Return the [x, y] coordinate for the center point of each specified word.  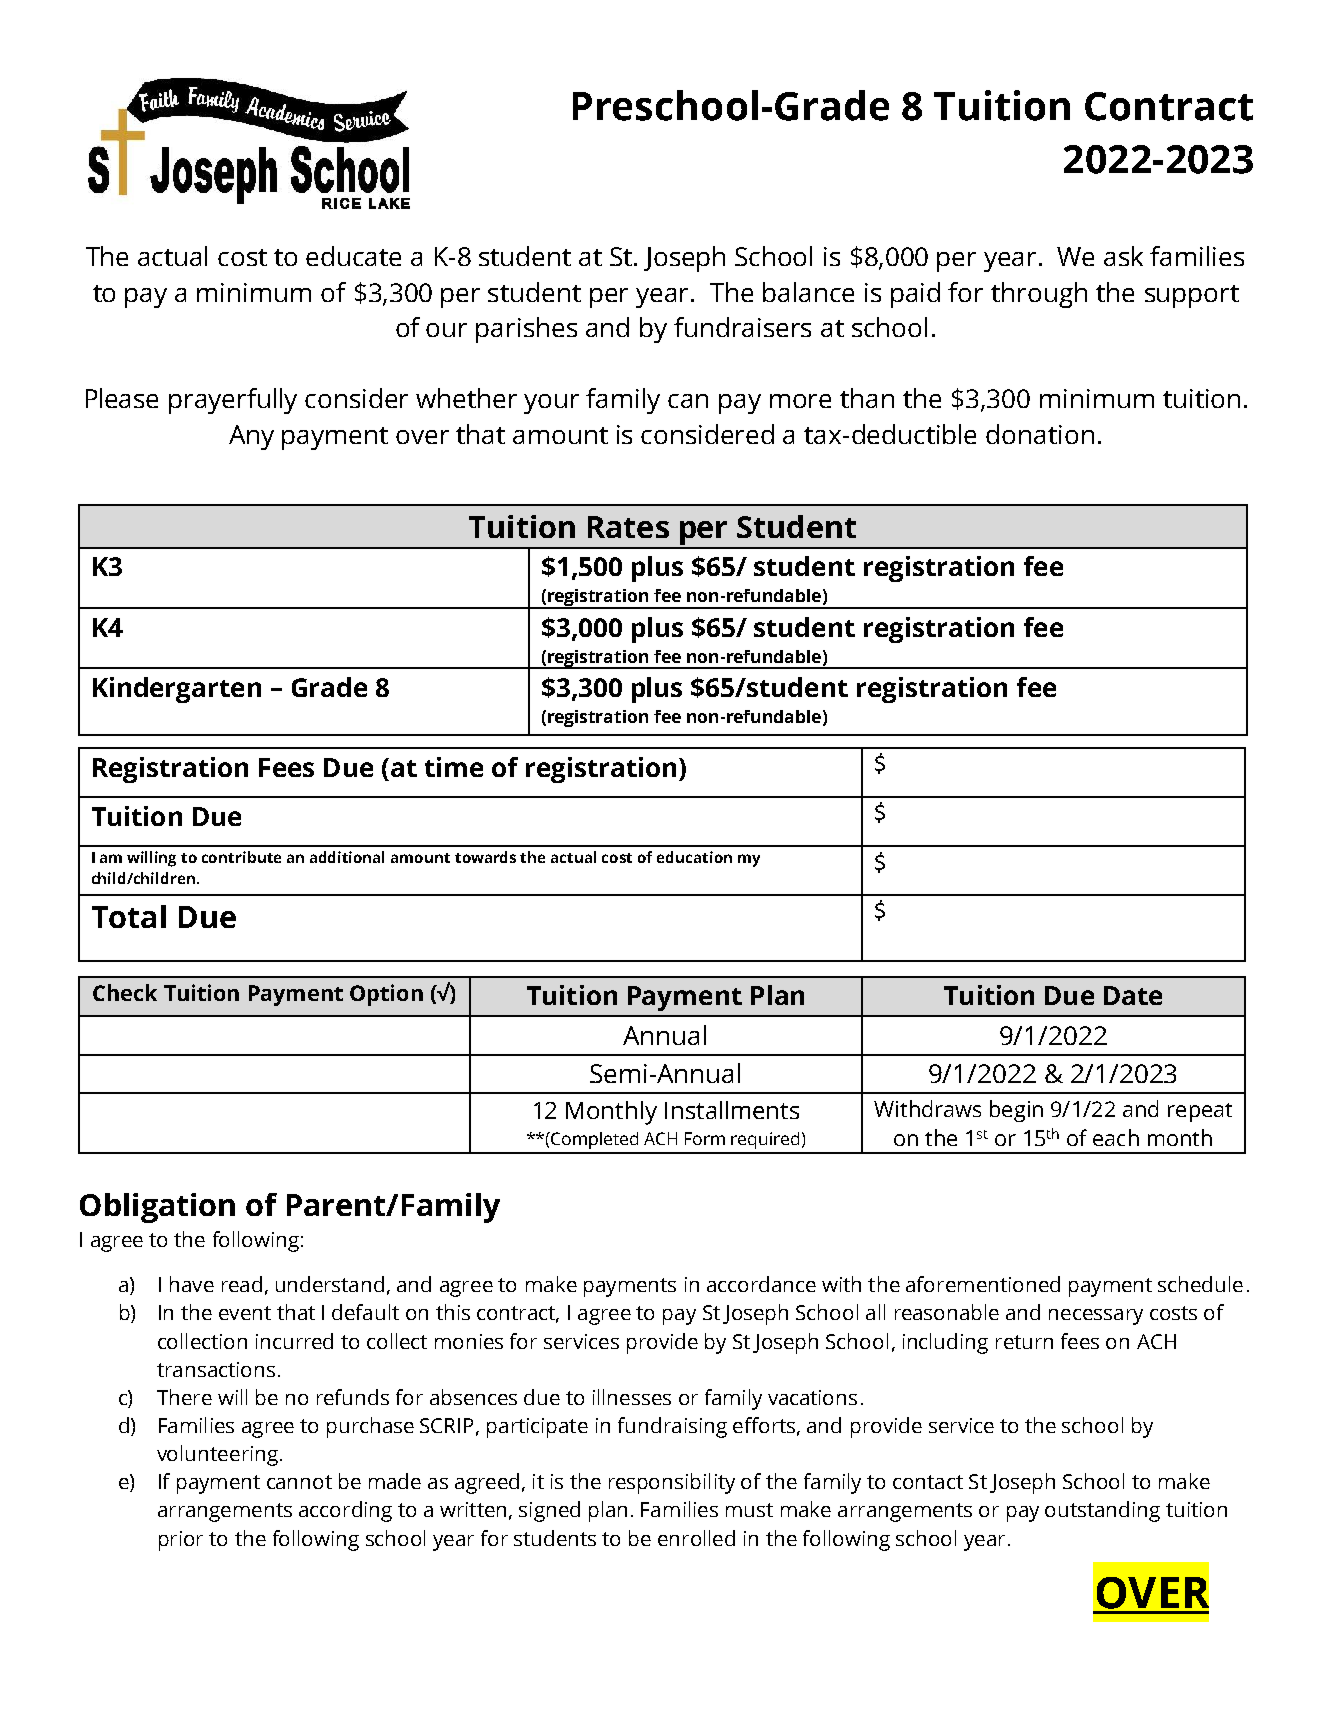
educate [353, 256]
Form [705, 1138]
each [1116, 1137]
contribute [241, 857]
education [694, 857]
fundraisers [742, 327]
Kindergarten [177, 690]
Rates [628, 527]
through [1039, 295]
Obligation [157, 1208]
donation [1040, 434]
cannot [299, 1482]
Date [1133, 995]
